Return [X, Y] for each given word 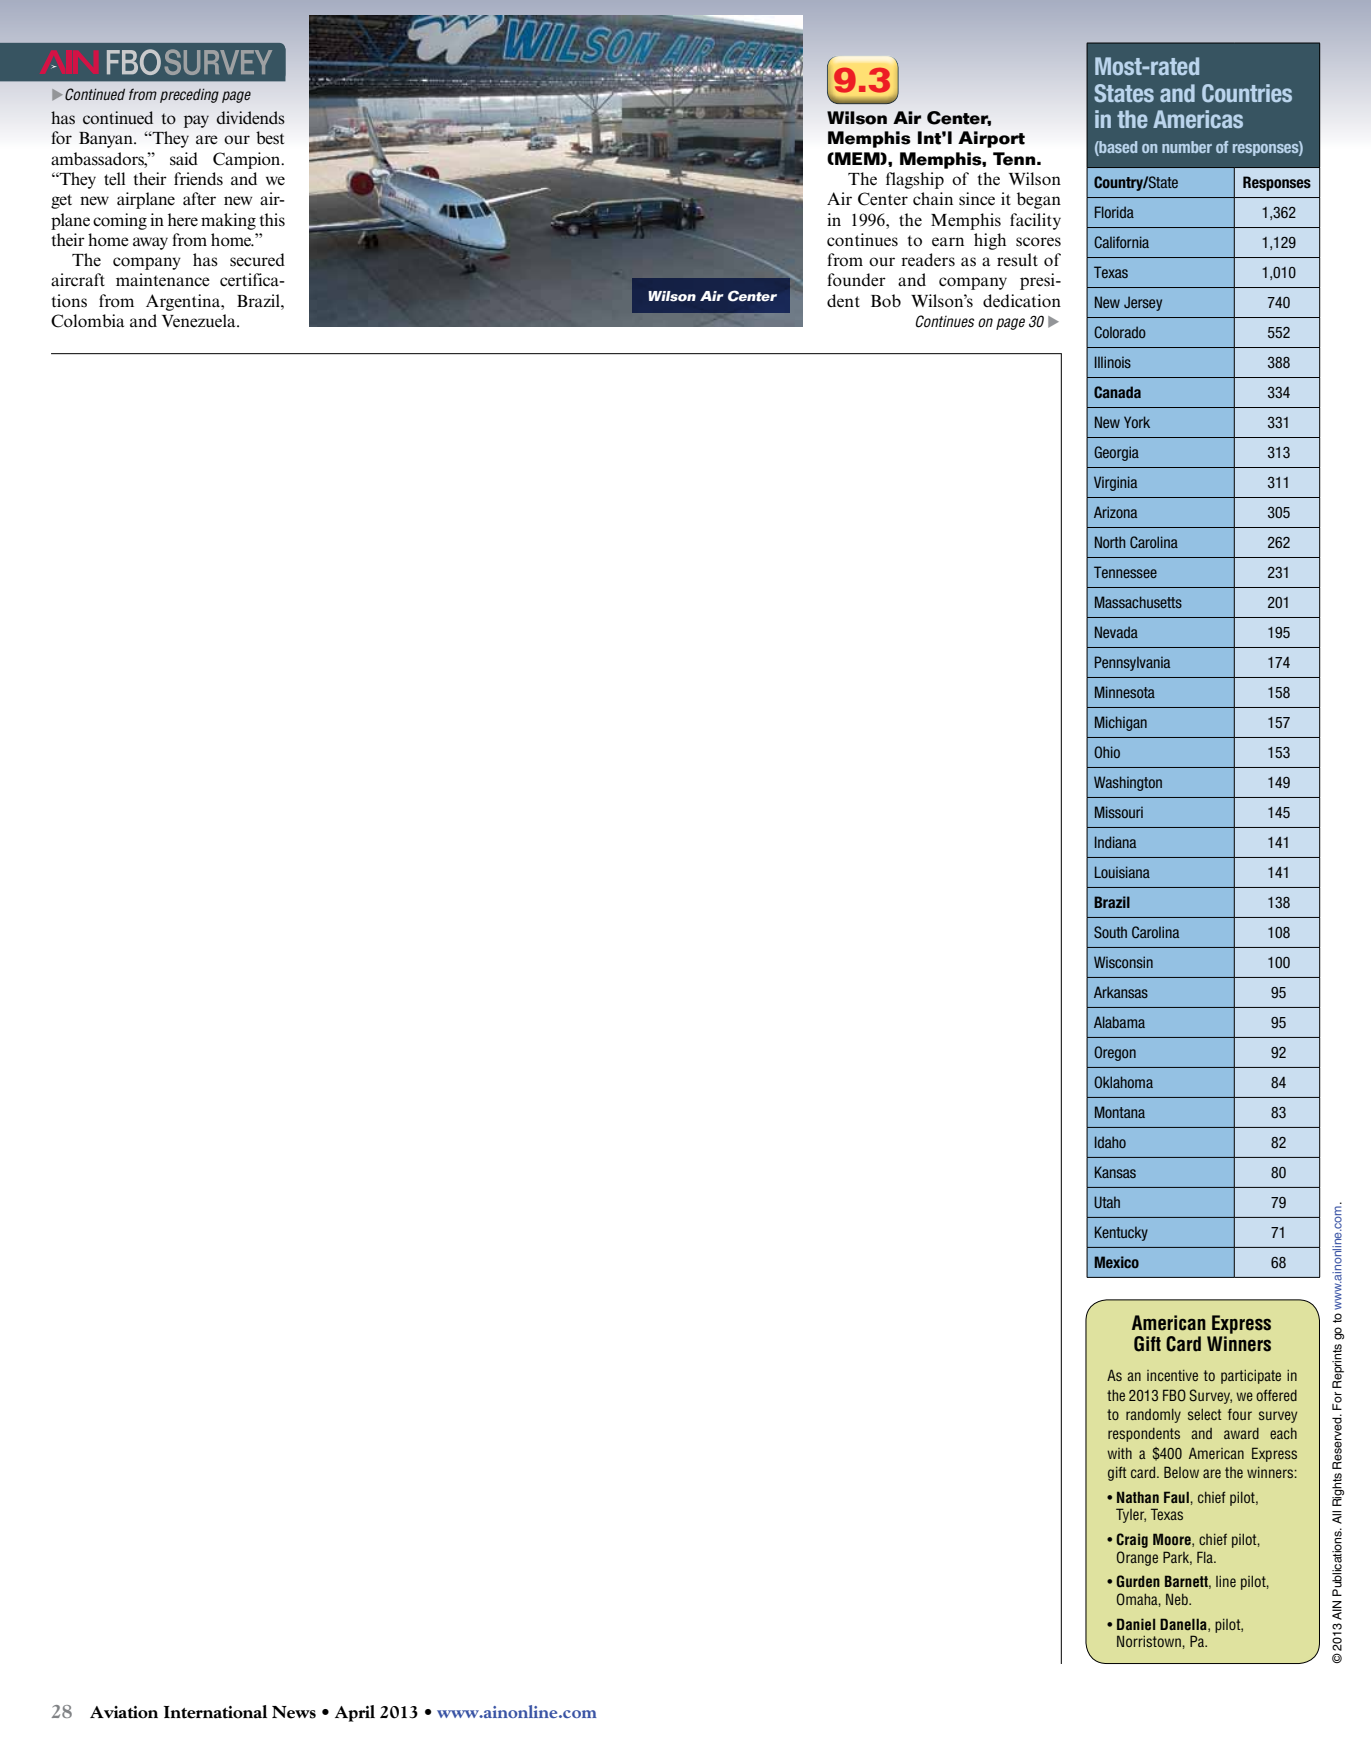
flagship [915, 180]
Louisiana [1122, 872]
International [215, 1712]
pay [196, 121]
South [1110, 932]
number [1187, 147]
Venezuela [200, 321]
